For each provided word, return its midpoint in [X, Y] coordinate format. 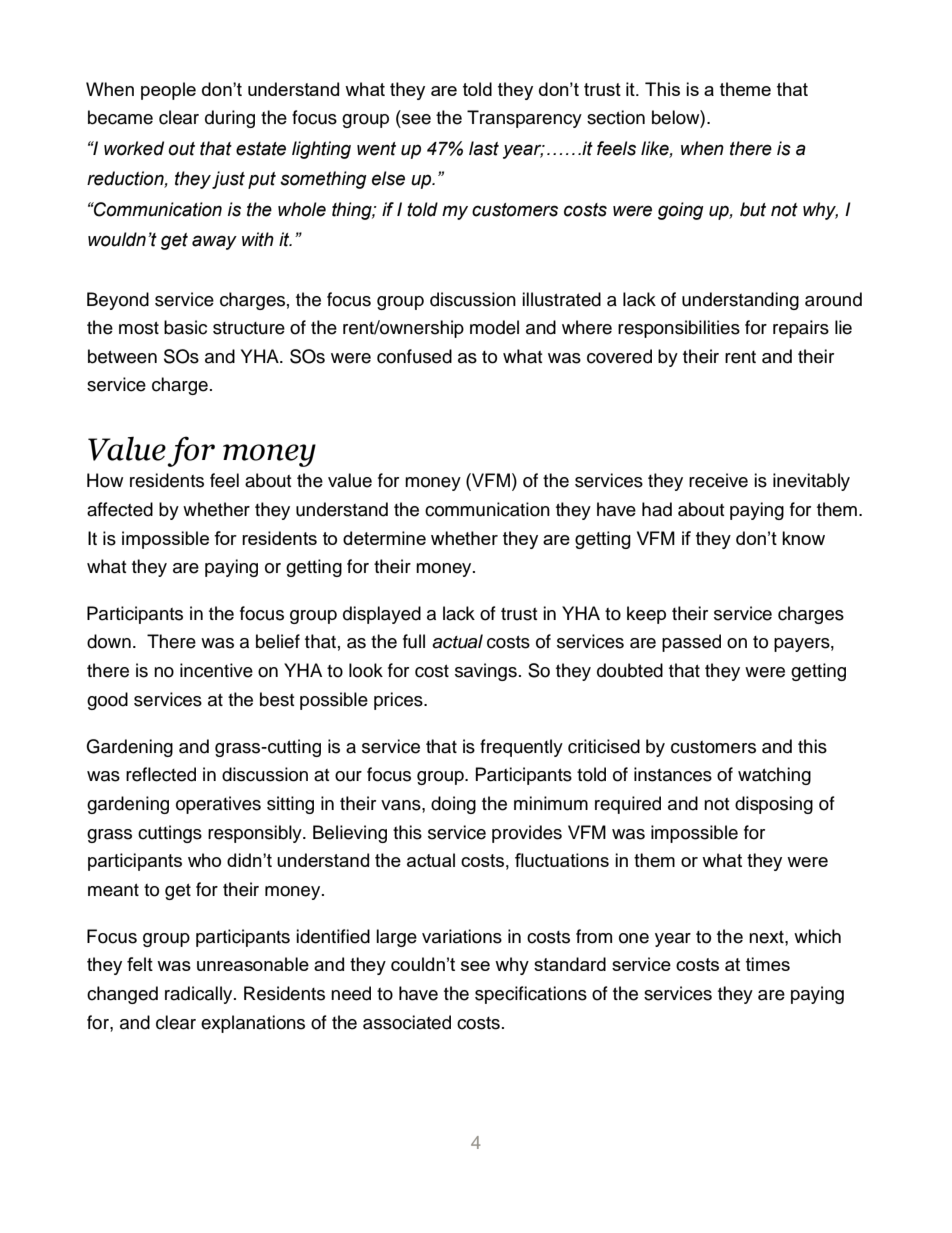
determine [384, 538]
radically [200, 995]
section [616, 117]
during [230, 119]
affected [120, 509]
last [484, 148]
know [803, 538]
